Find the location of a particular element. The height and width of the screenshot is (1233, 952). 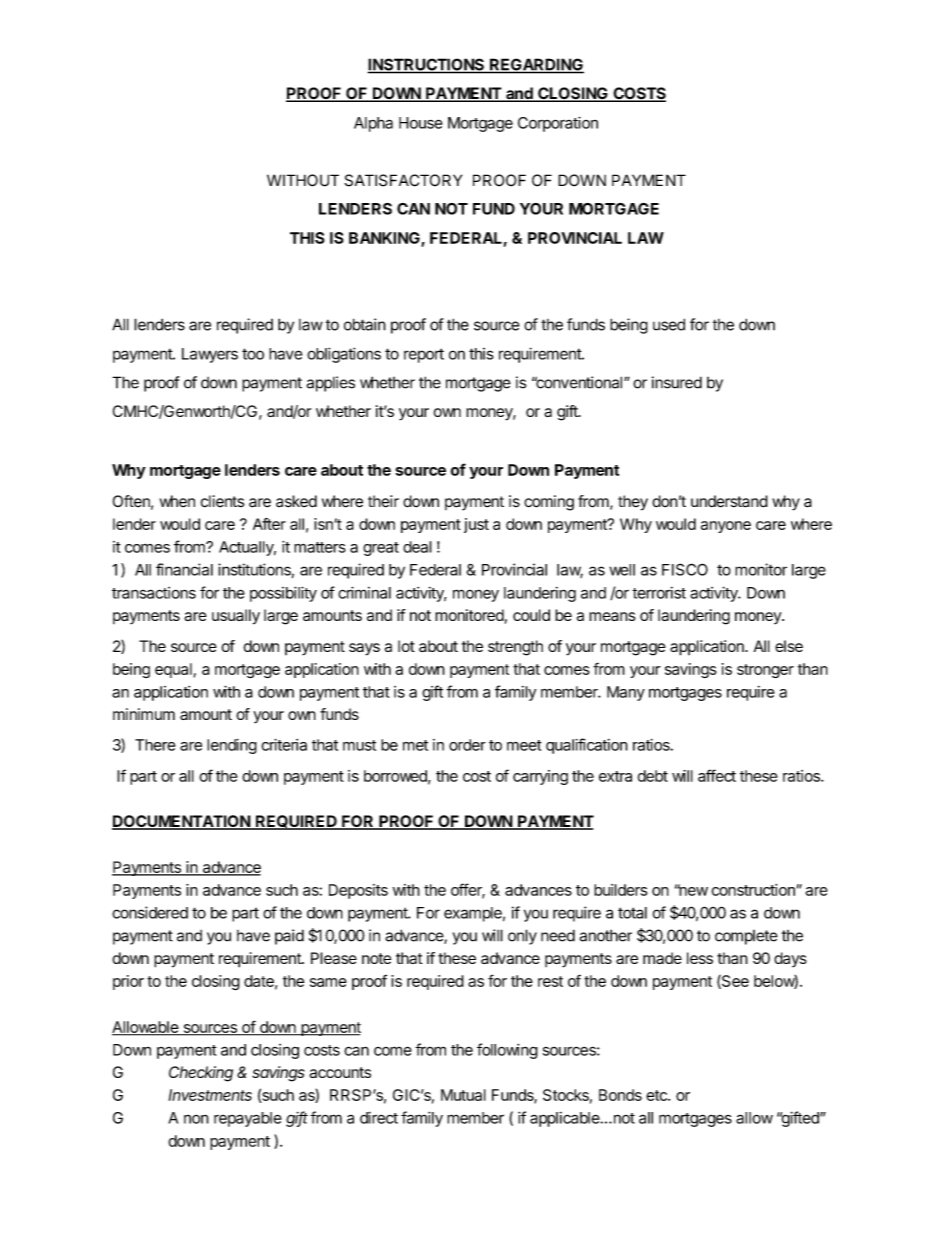

House is located at coordinates (421, 123).
